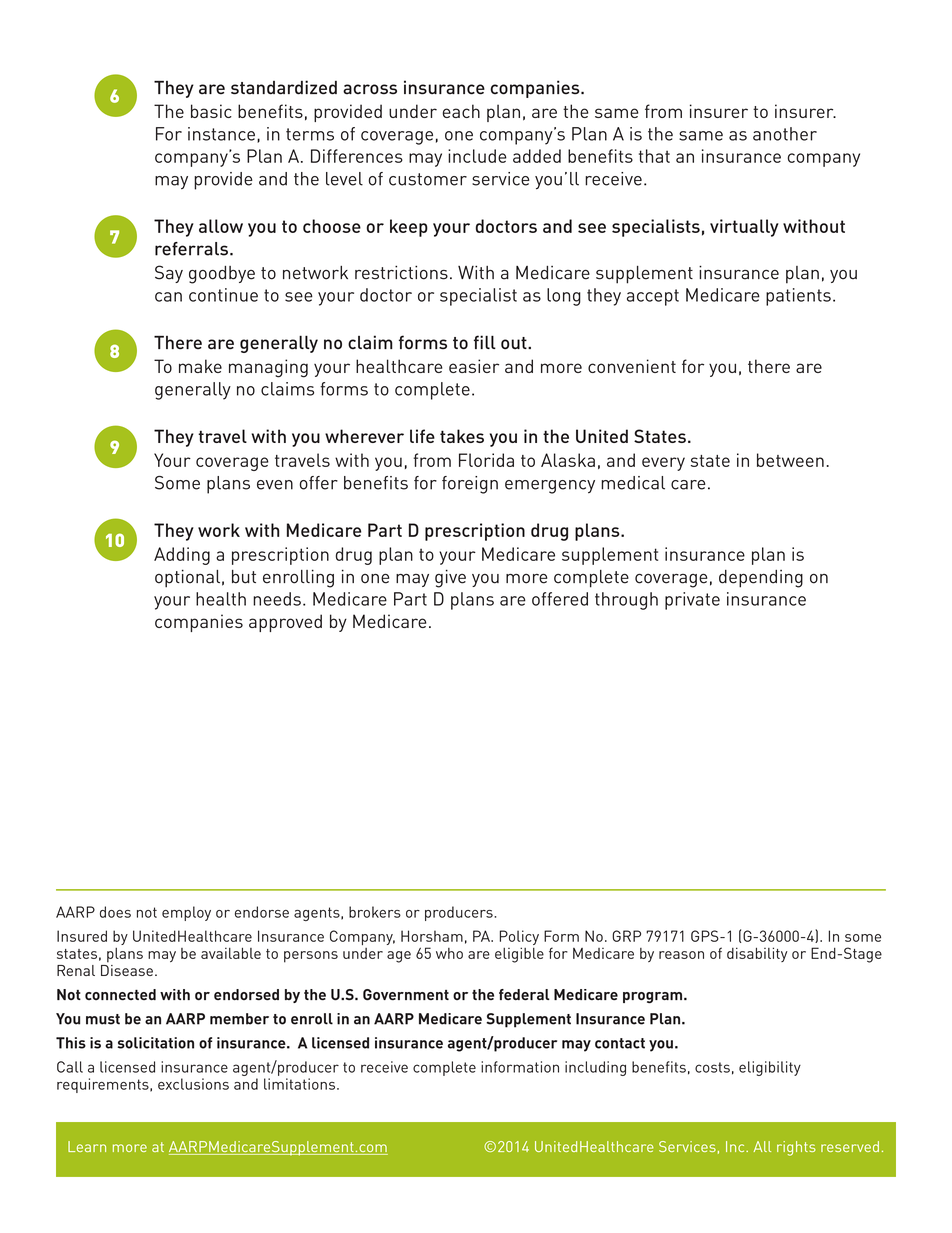  Describe the element at coordinates (470, 485) in the page. I see `foreign` at that location.
